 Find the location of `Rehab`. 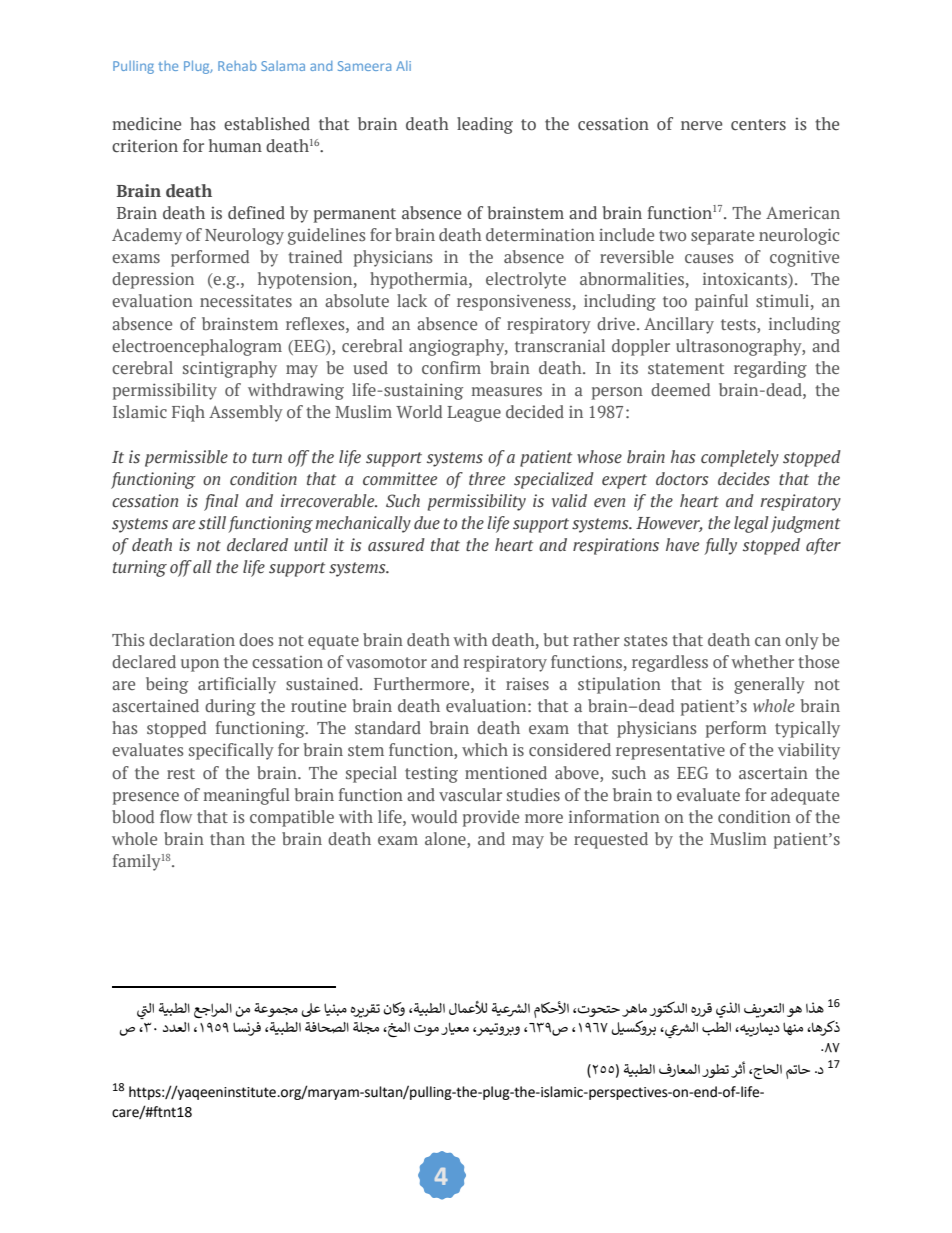

Rehab is located at coordinates (237, 66).
